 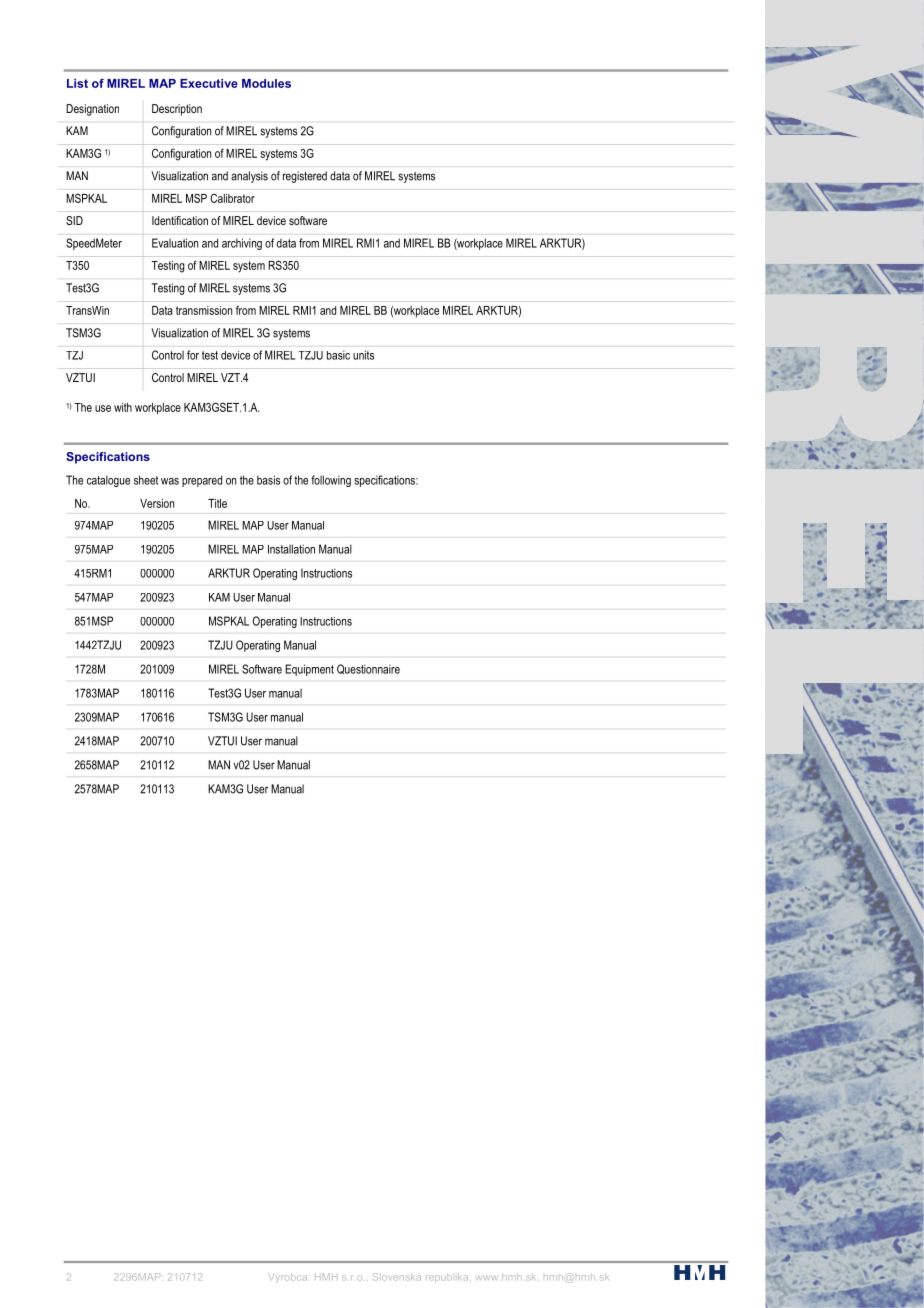 What do you see at coordinates (309, 670) in the screenshot?
I see `Equipment` at bounding box center [309, 670].
